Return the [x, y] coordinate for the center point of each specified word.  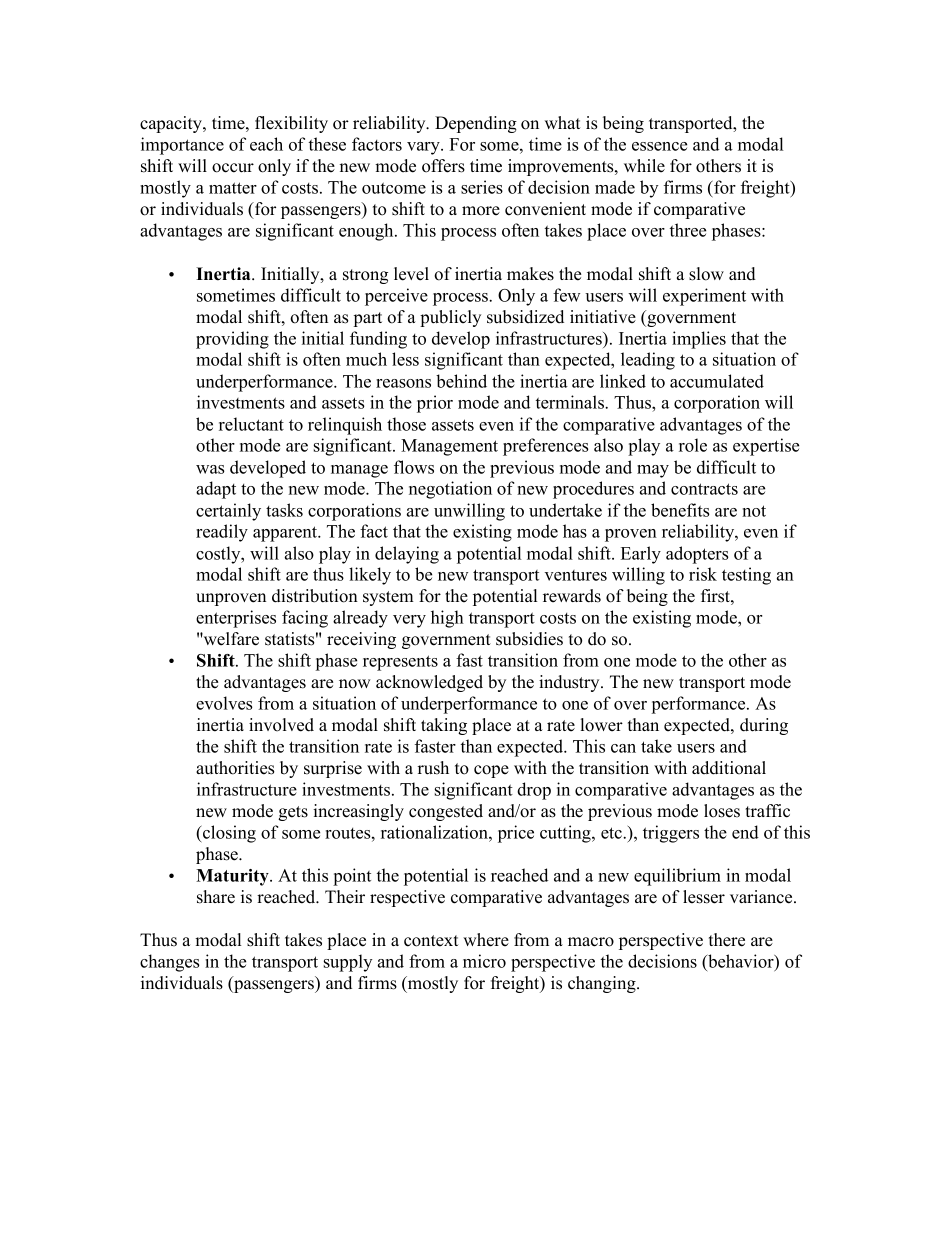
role [693, 445]
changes [170, 963]
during [764, 726]
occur [233, 168]
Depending [476, 124]
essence [659, 146]
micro [484, 961]
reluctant [251, 424]
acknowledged [429, 683]
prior [435, 404]
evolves [224, 703]
